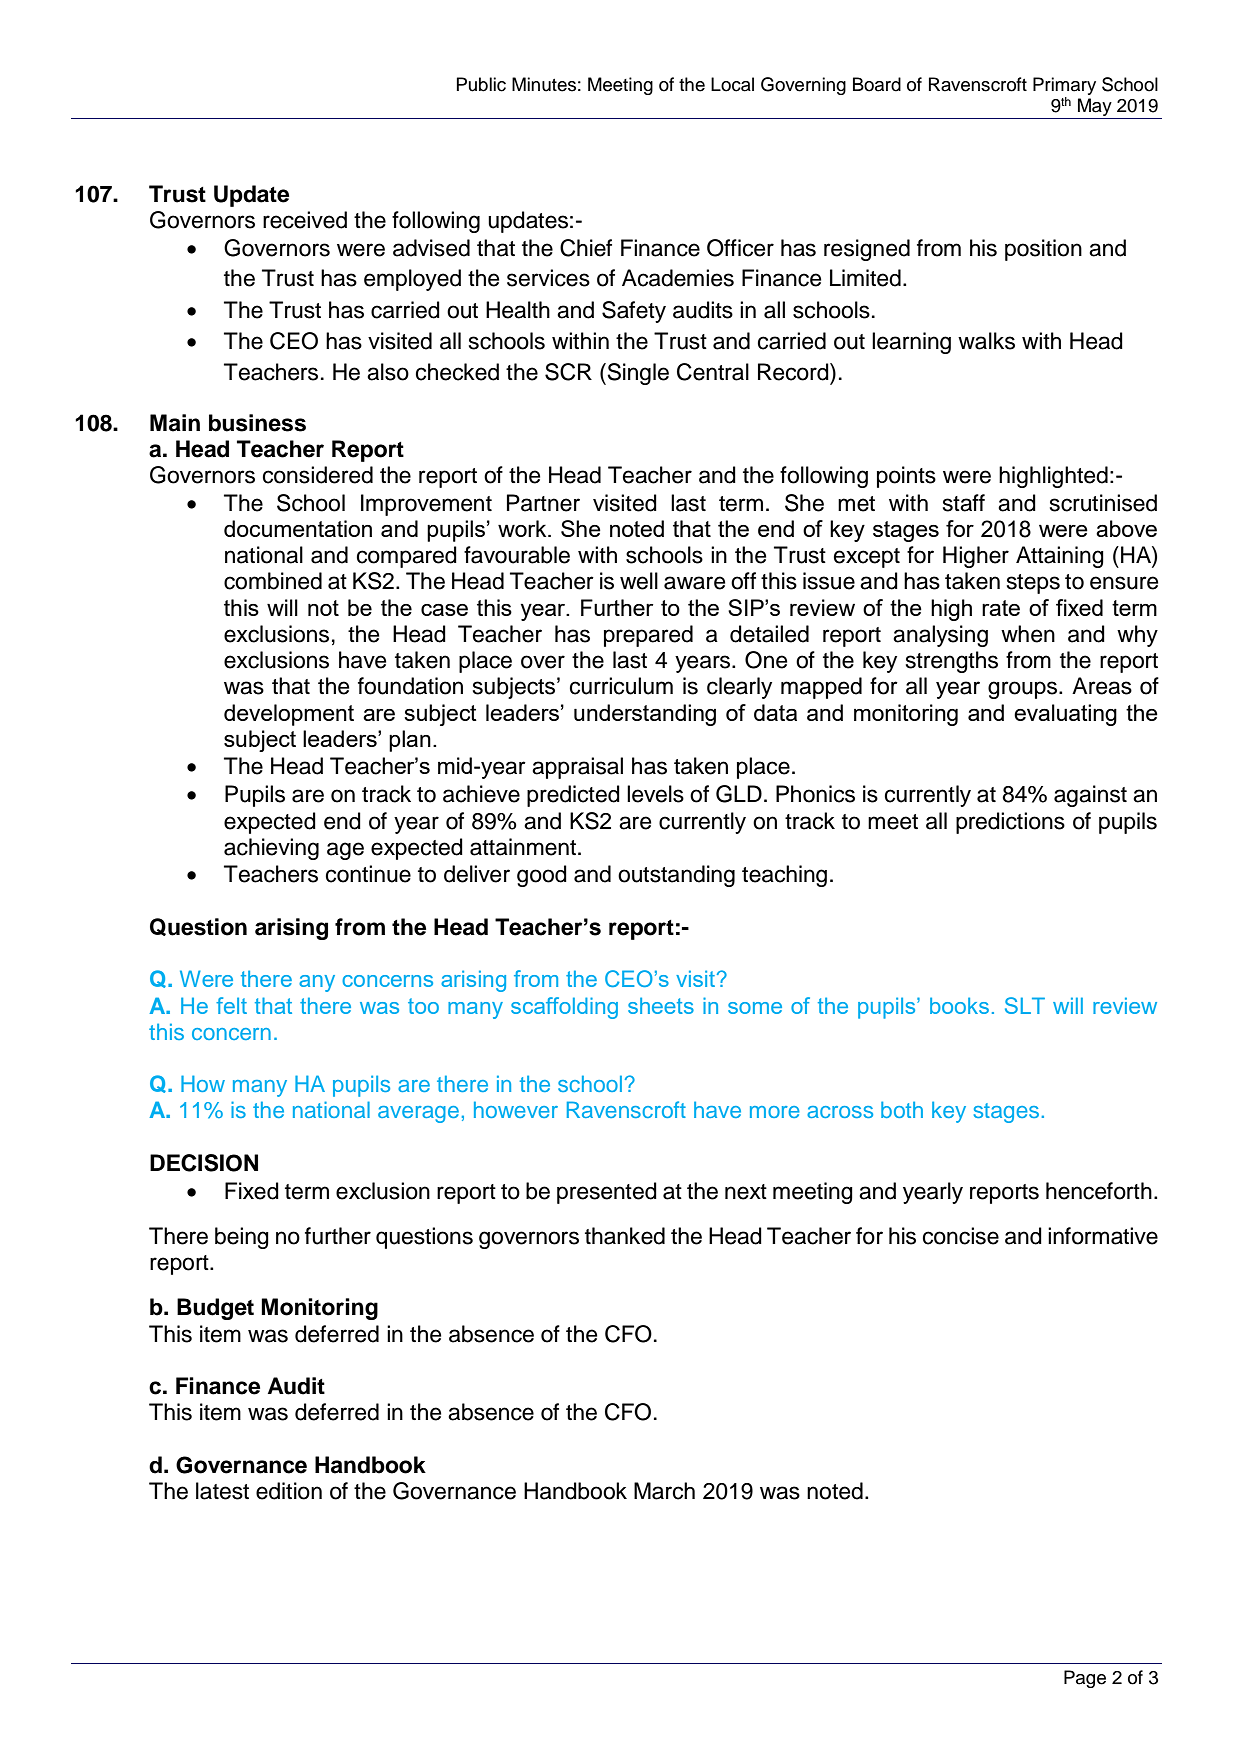 This screenshot has height=1745, width=1233. What do you see at coordinates (289, 1491) in the screenshot?
I see `edition` at bounding box center [289, 1491].
